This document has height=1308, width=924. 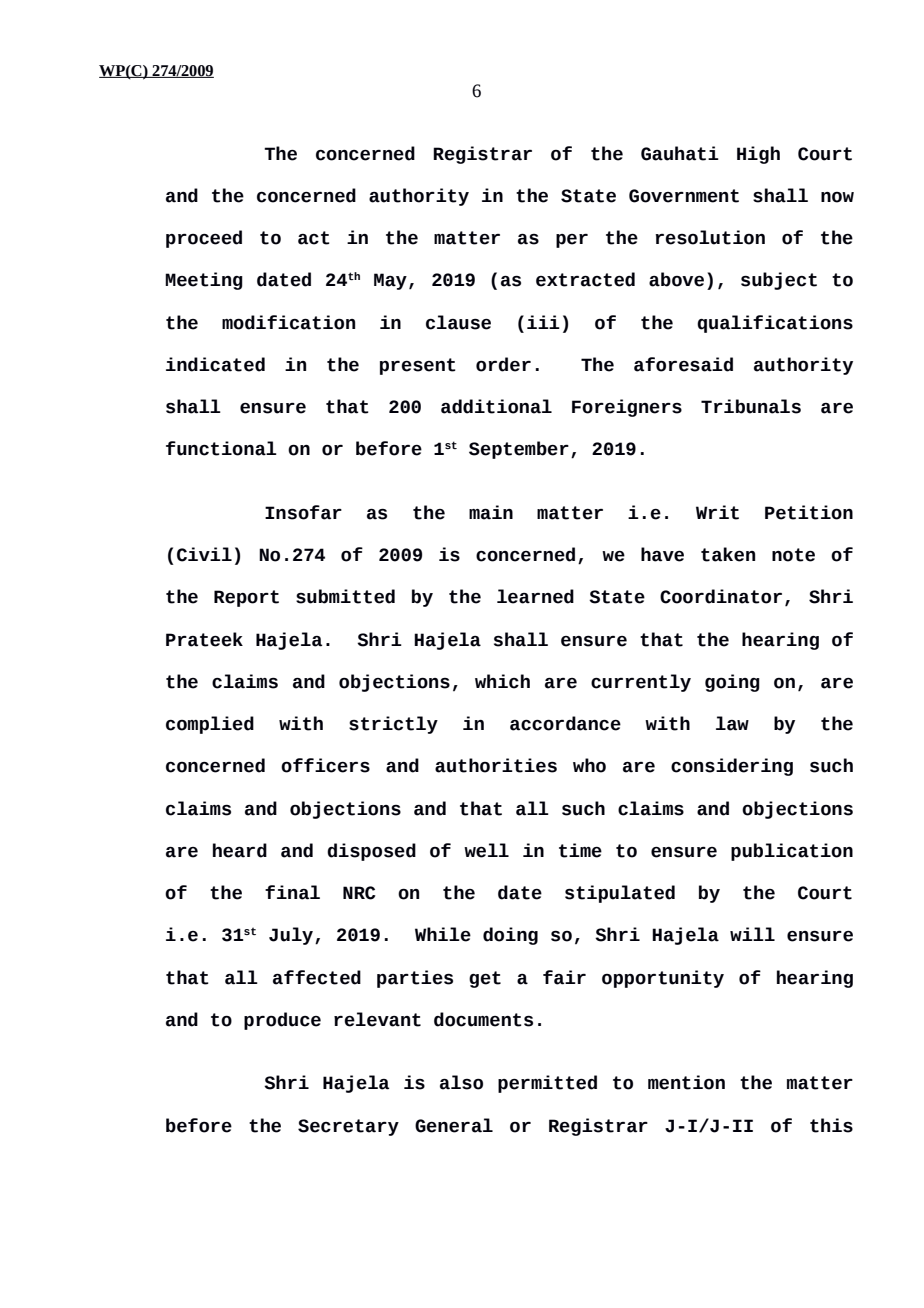 I want to click on which, so click(x=502, y=681).
